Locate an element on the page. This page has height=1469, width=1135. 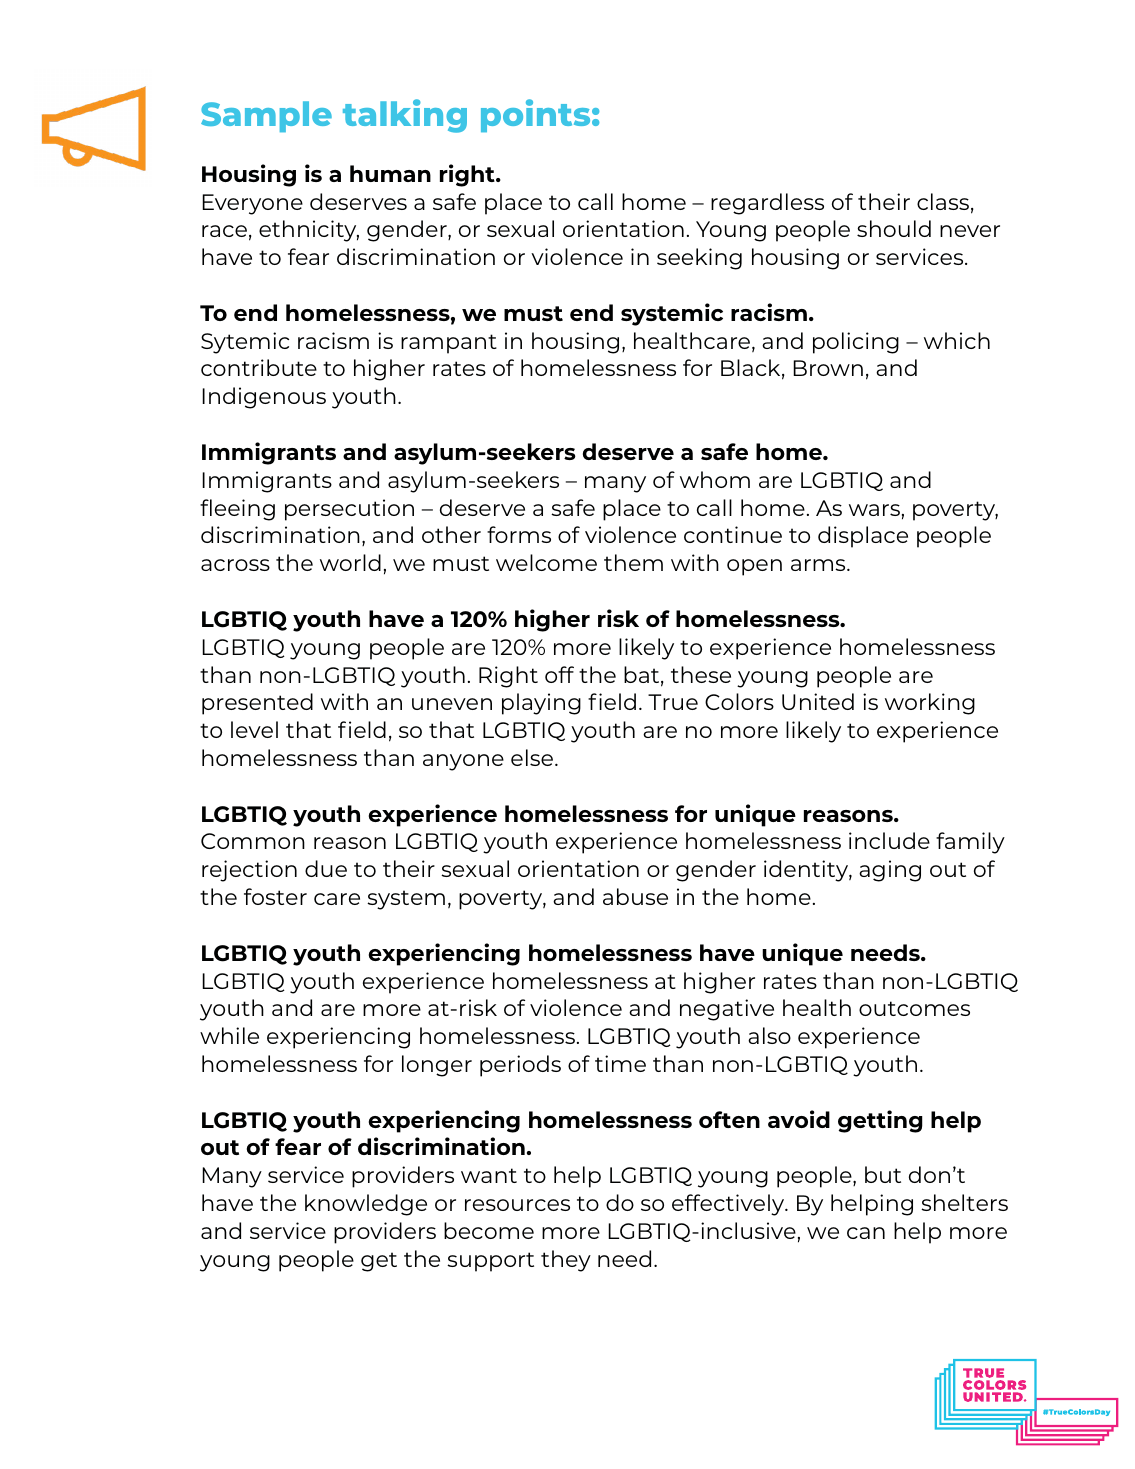
persecution is located at coordinates (349, 510).
